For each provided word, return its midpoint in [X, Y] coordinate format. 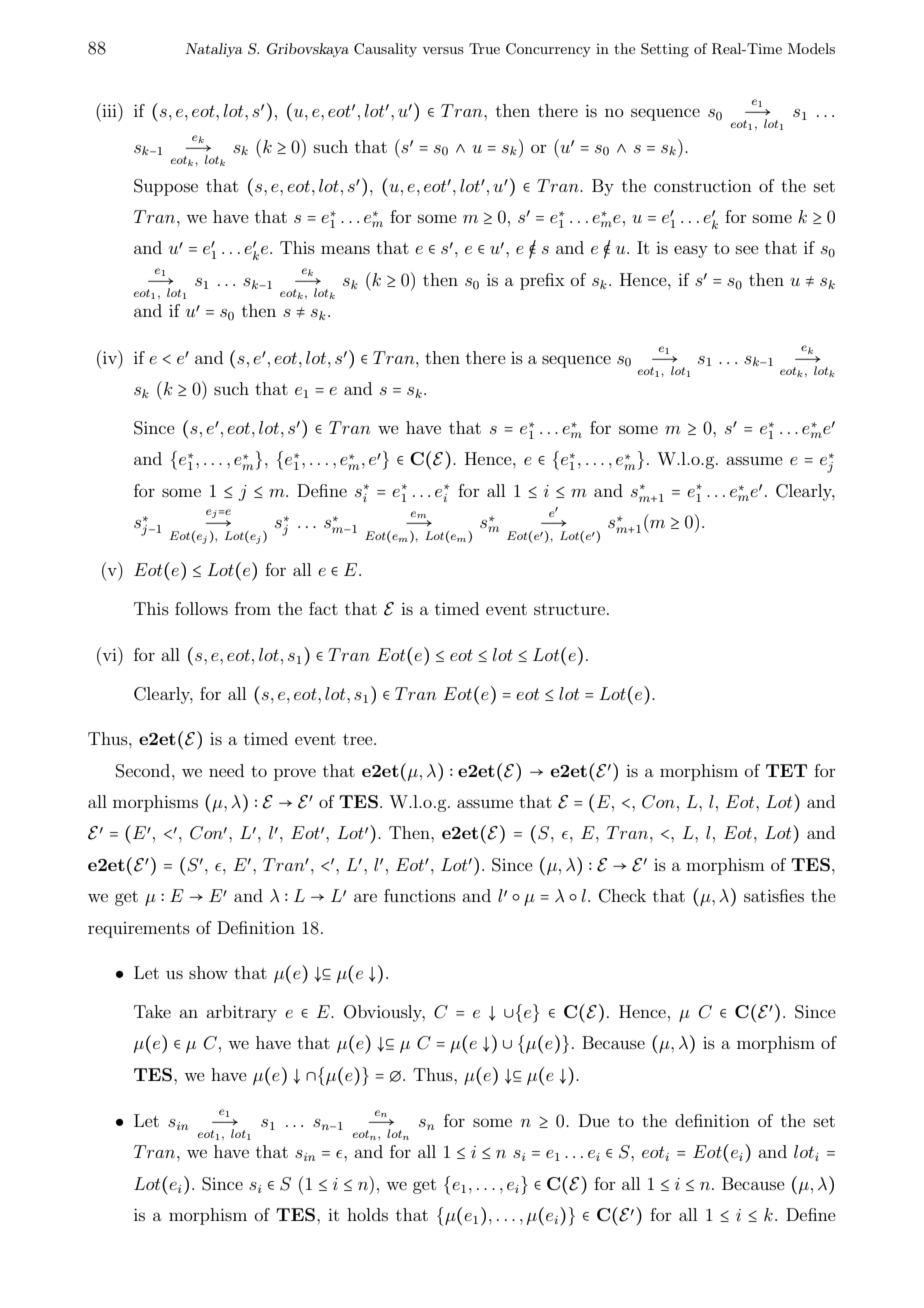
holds [367, 1214]
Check [622, 896]
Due [594, 1120]
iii [109, 110]
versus [443, 50]
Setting [665, 50]
